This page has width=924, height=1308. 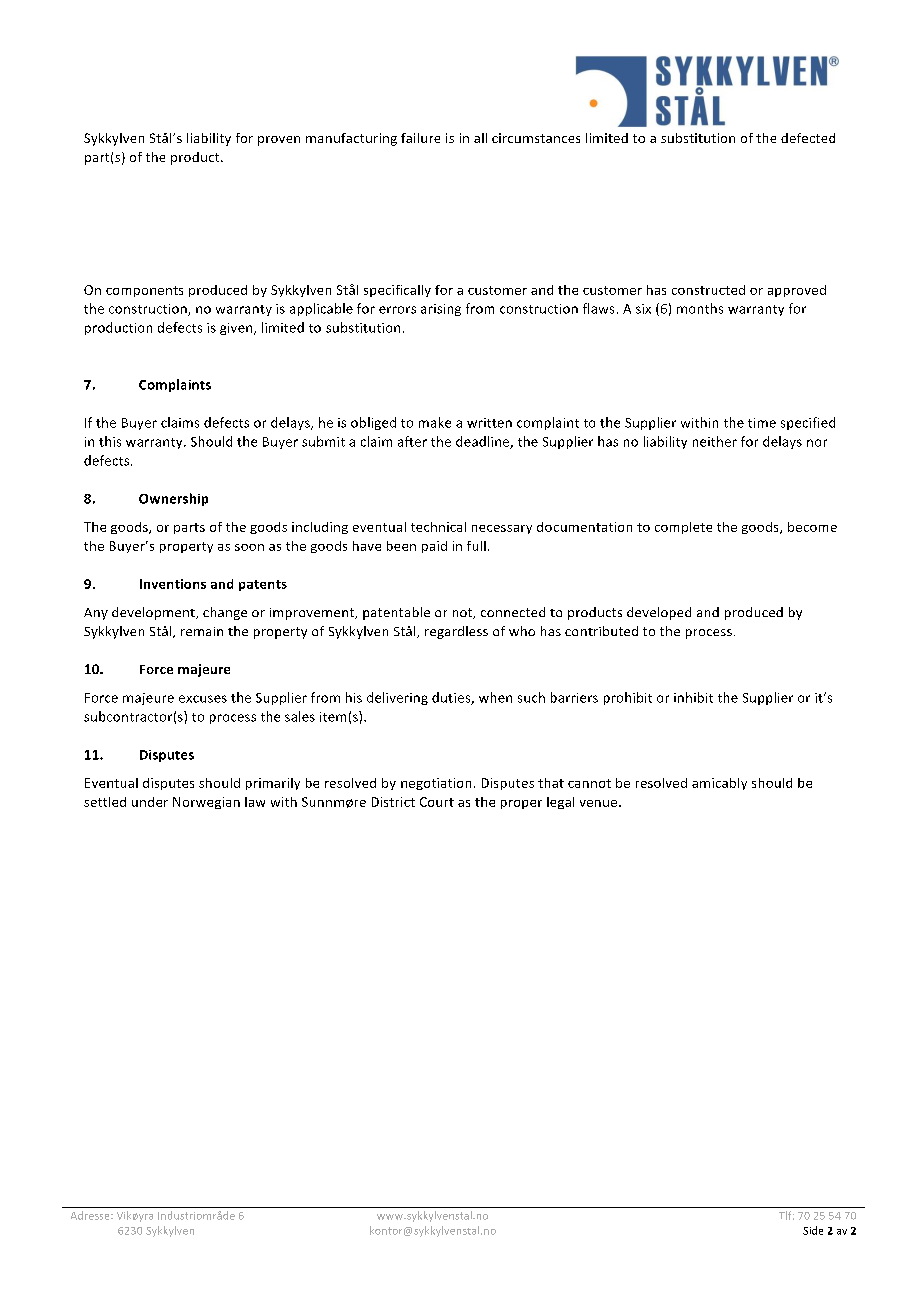 What do you see at coordinates (813, 1230) in the page?
I see `Side` at bounding box center [813, 1230].
